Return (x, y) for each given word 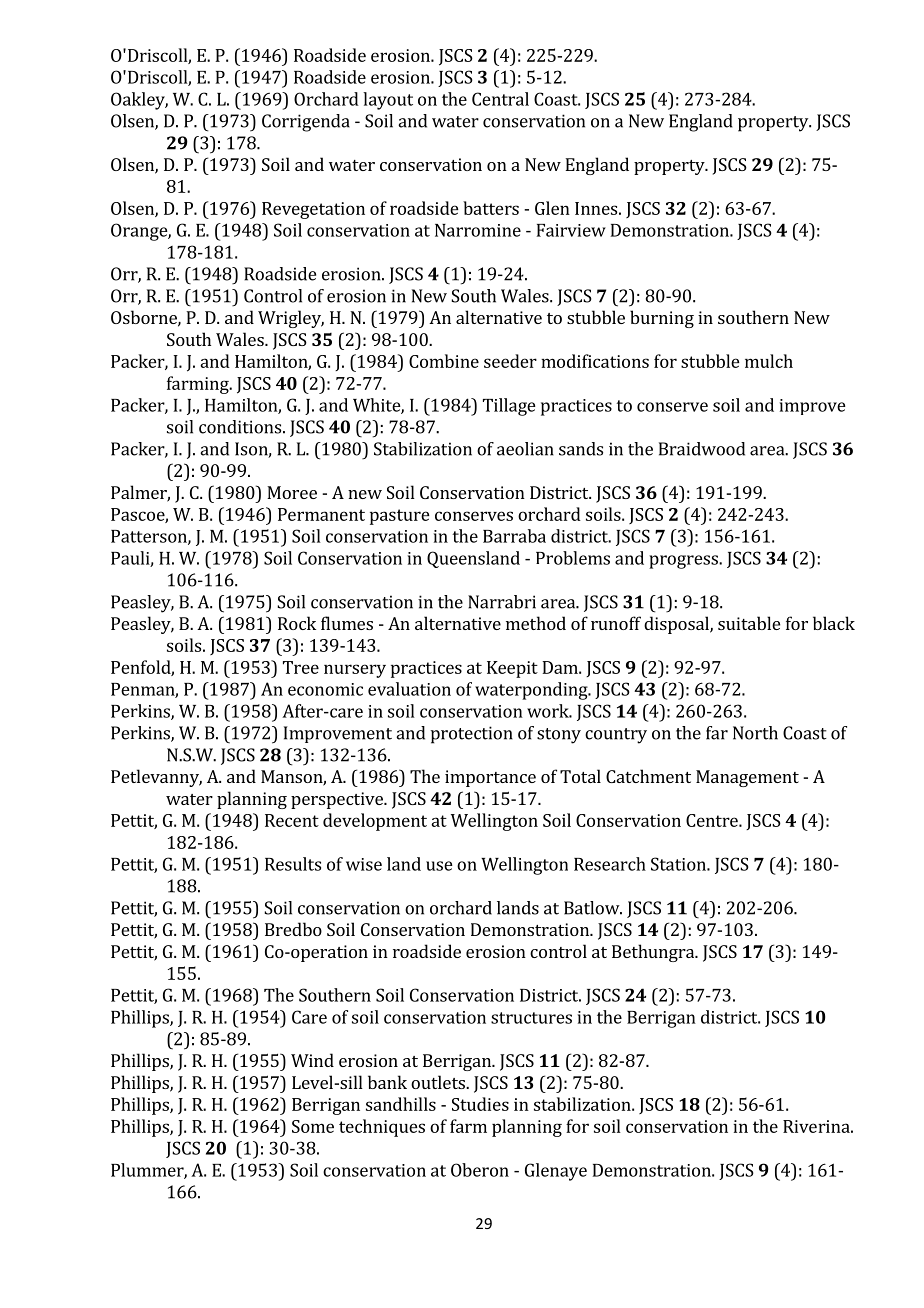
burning (662, 319)
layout (388, 101)
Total (580, 776)
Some (313, 1126)
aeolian (525, 449)
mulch (769, 361)
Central (500, 99)
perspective (338, 800)
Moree (292, 492)
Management (747, 778)
